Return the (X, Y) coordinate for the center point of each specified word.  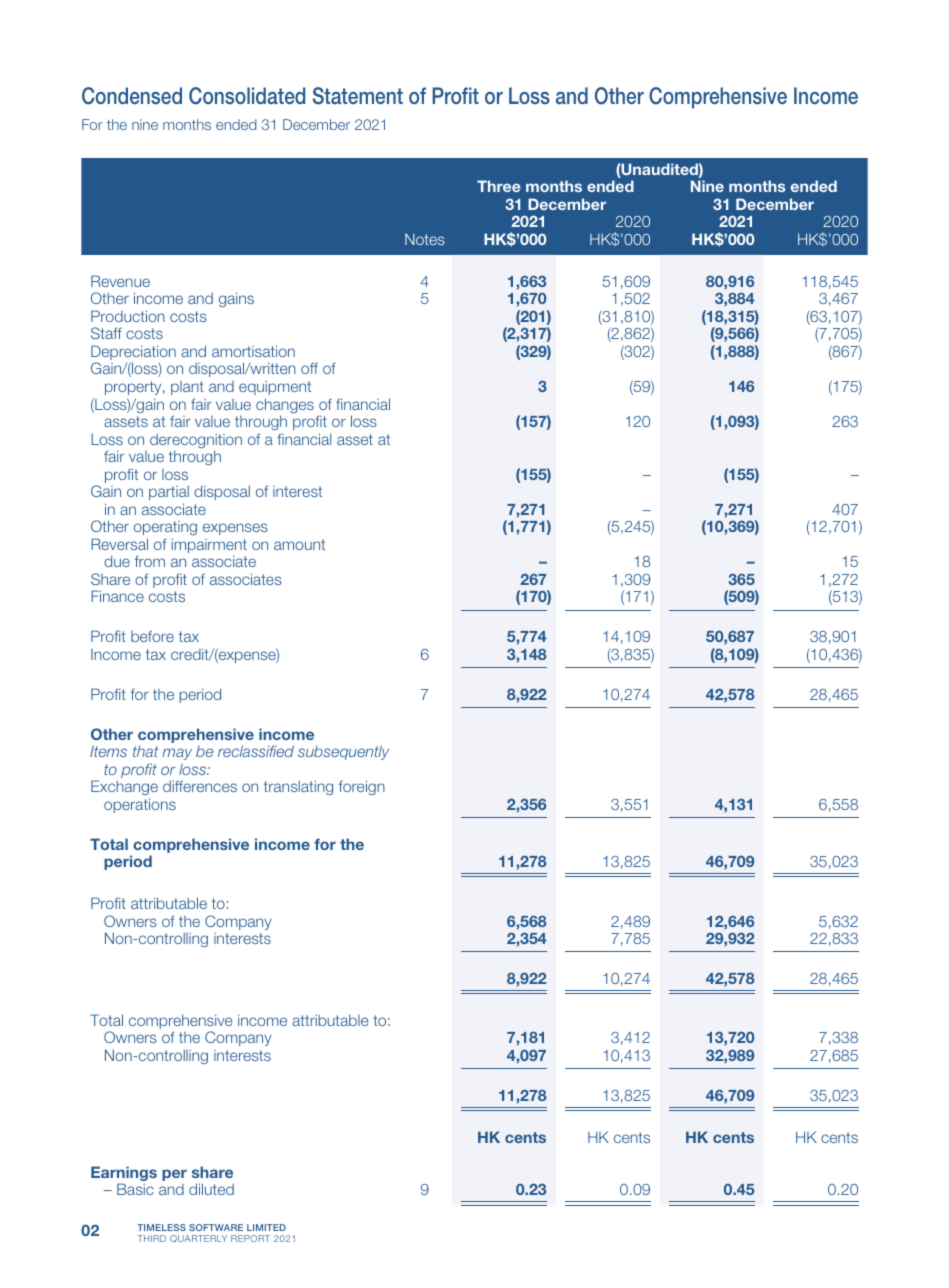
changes (285, 407)
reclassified (256, 751)
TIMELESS (161, 1227)
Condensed (132, 96)
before (152, 636)
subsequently (343, 752)
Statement (358, 96)
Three (499, 186)
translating (298, 788)
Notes (425, 239)
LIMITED (266, 1227)
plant (187, 388)
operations (140, 805)
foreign (362, 787)
